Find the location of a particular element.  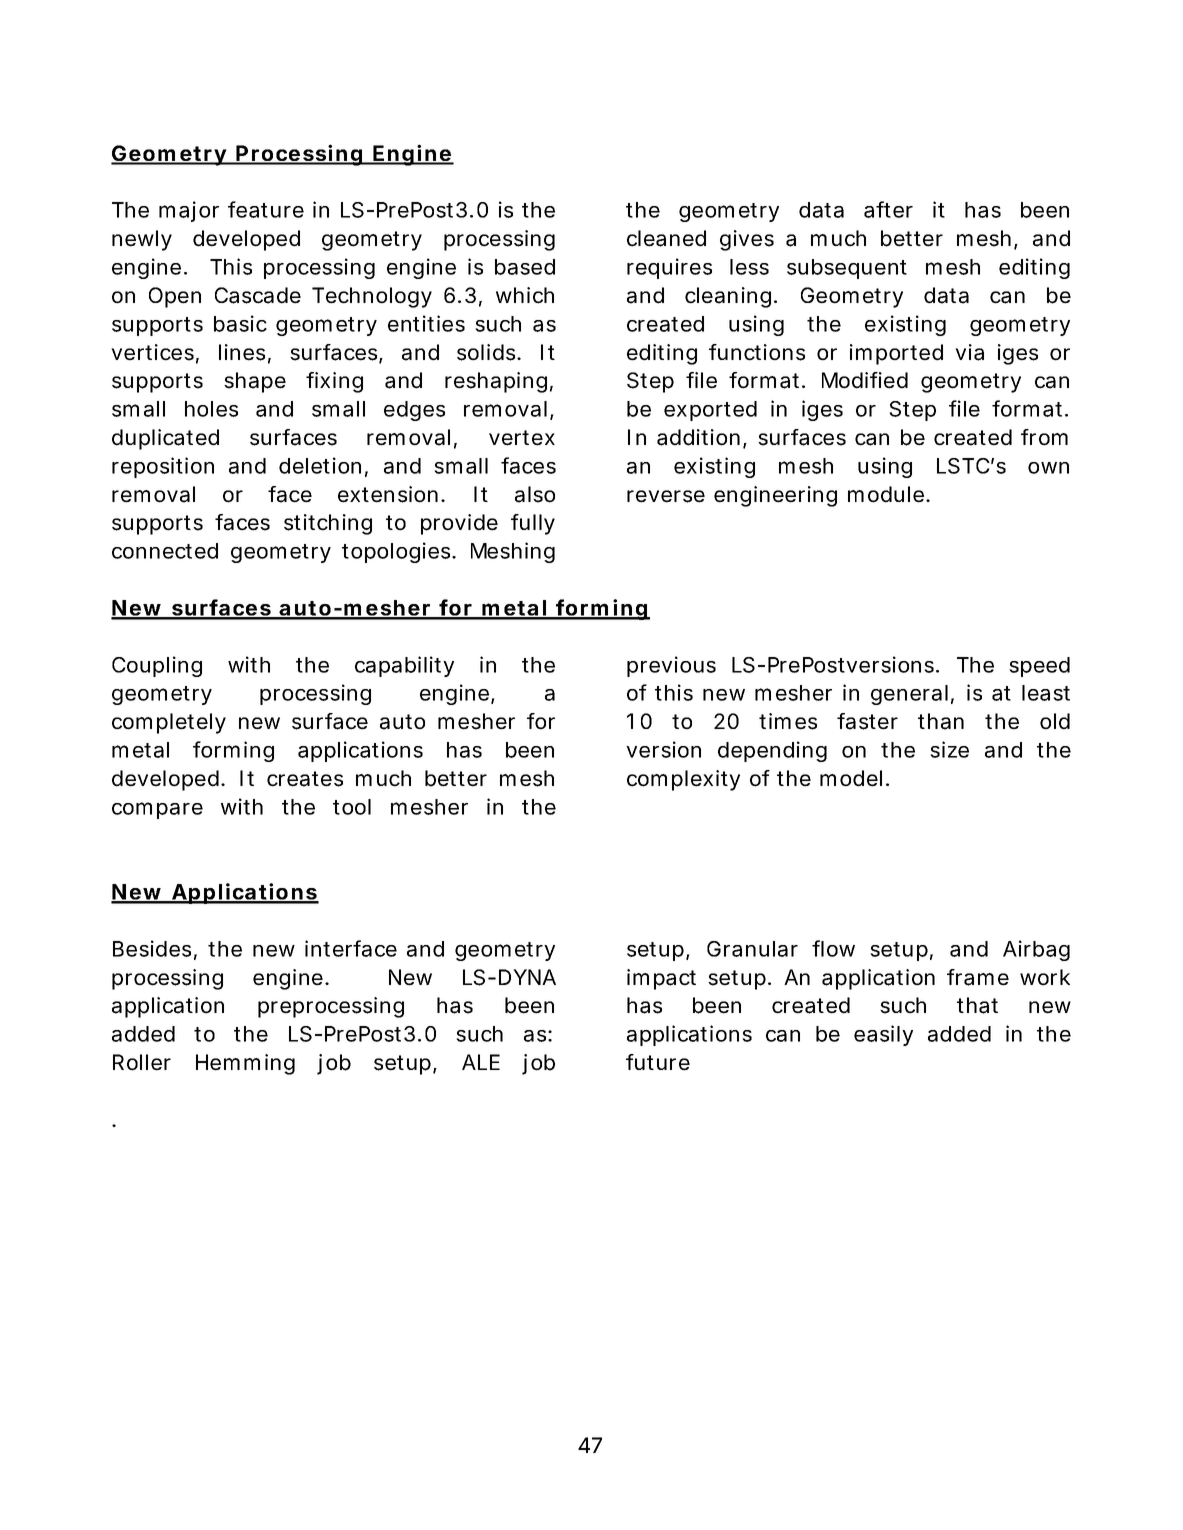

Hemming is located at coordinates (245, 1064).
